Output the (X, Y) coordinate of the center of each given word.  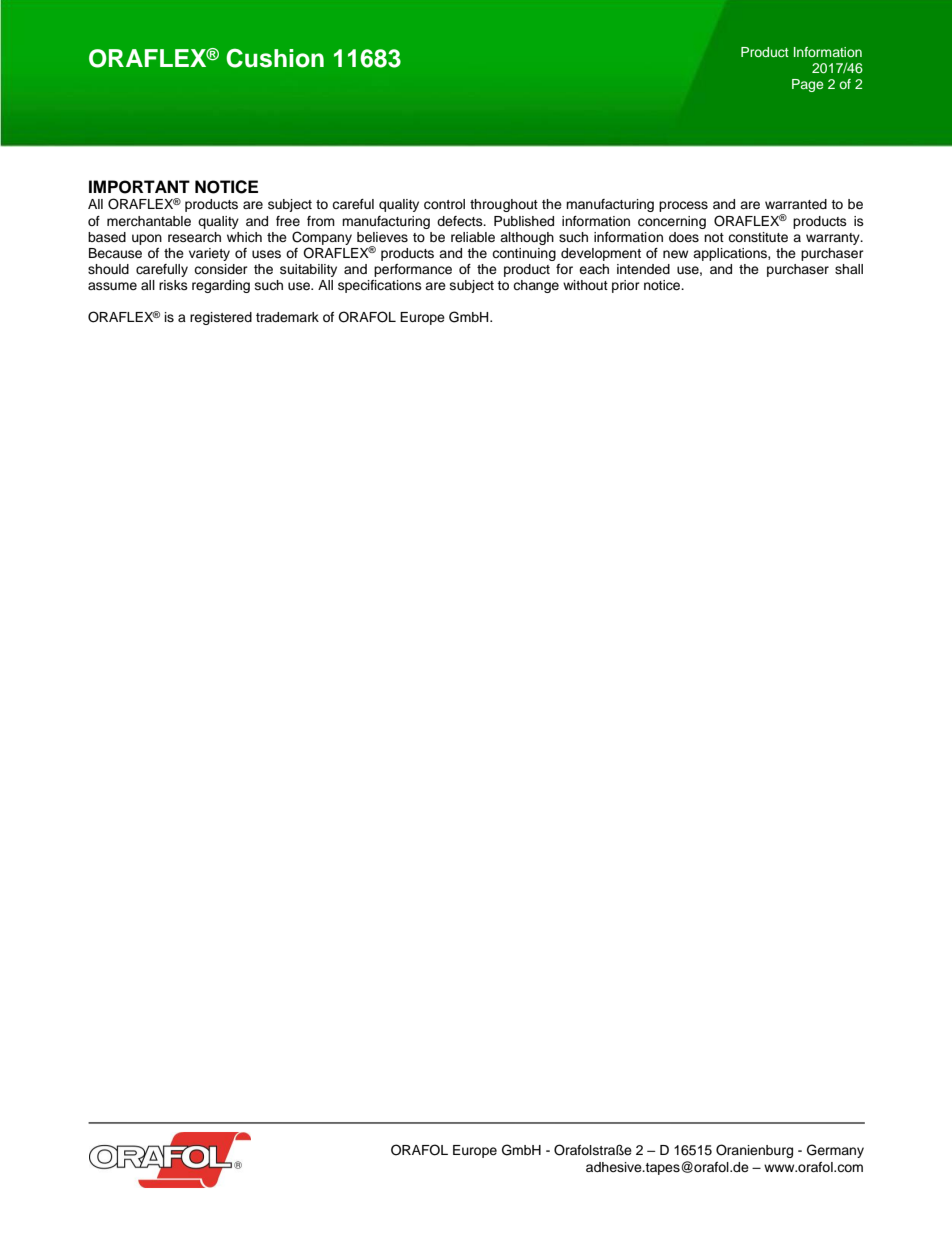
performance (413, 270)
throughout (504, 205)
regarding (221, 286)
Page (807, 85)
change (536, 286)
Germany (835, 1151)
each (594, 269)
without (585, 285)
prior (626, 286)
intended (643, 269)
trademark (287, 317)
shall (849, 269)
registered (221, 318)
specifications (380, 286)
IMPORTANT (139, 187)
